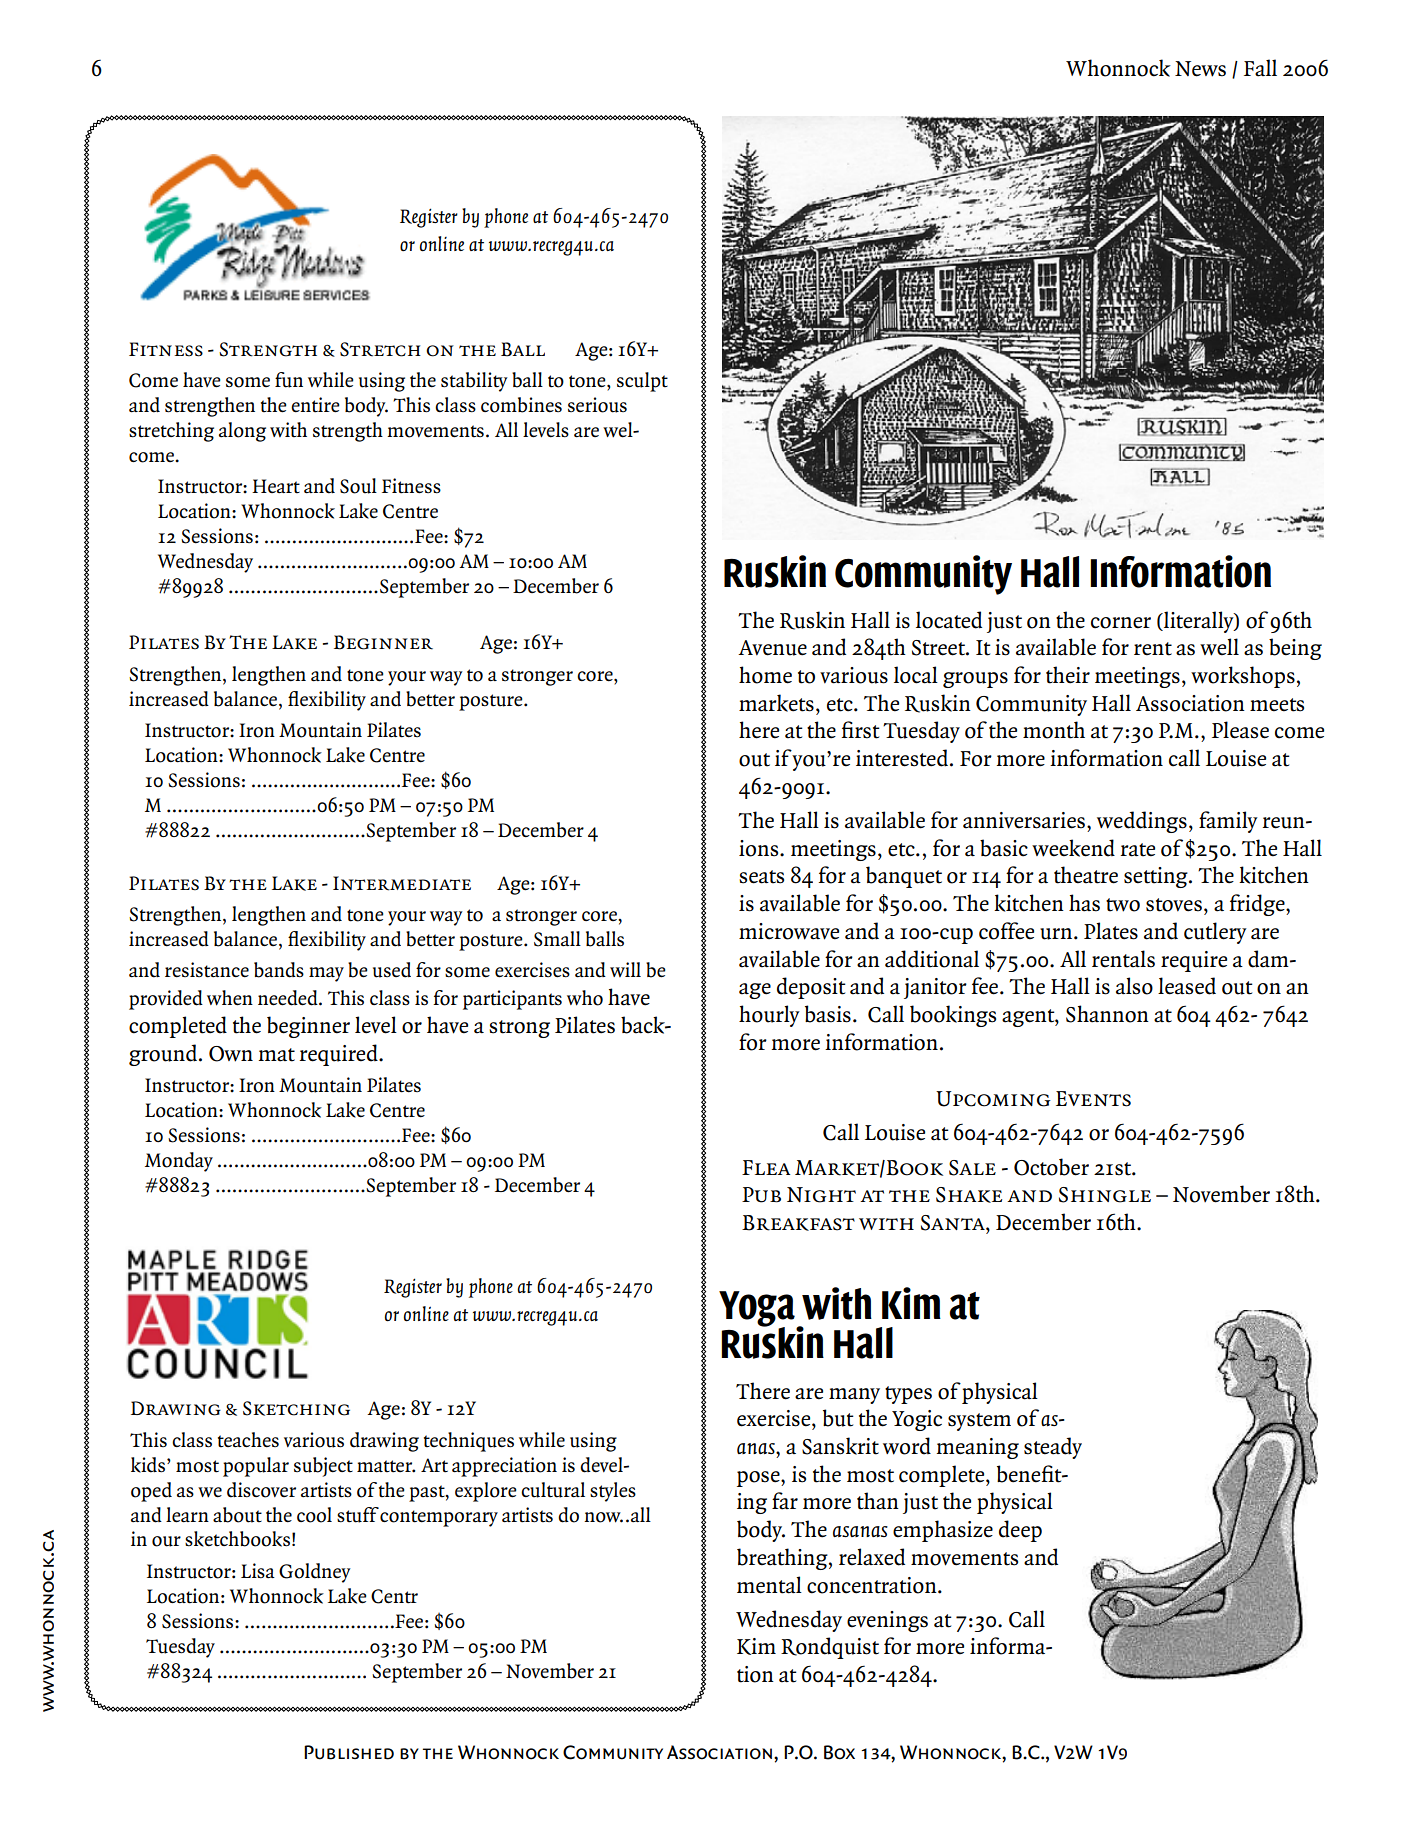 The image size is (1412, 1828). Describe the element at coordinates (839, 1752) in the page. I see `Box` at that location.
